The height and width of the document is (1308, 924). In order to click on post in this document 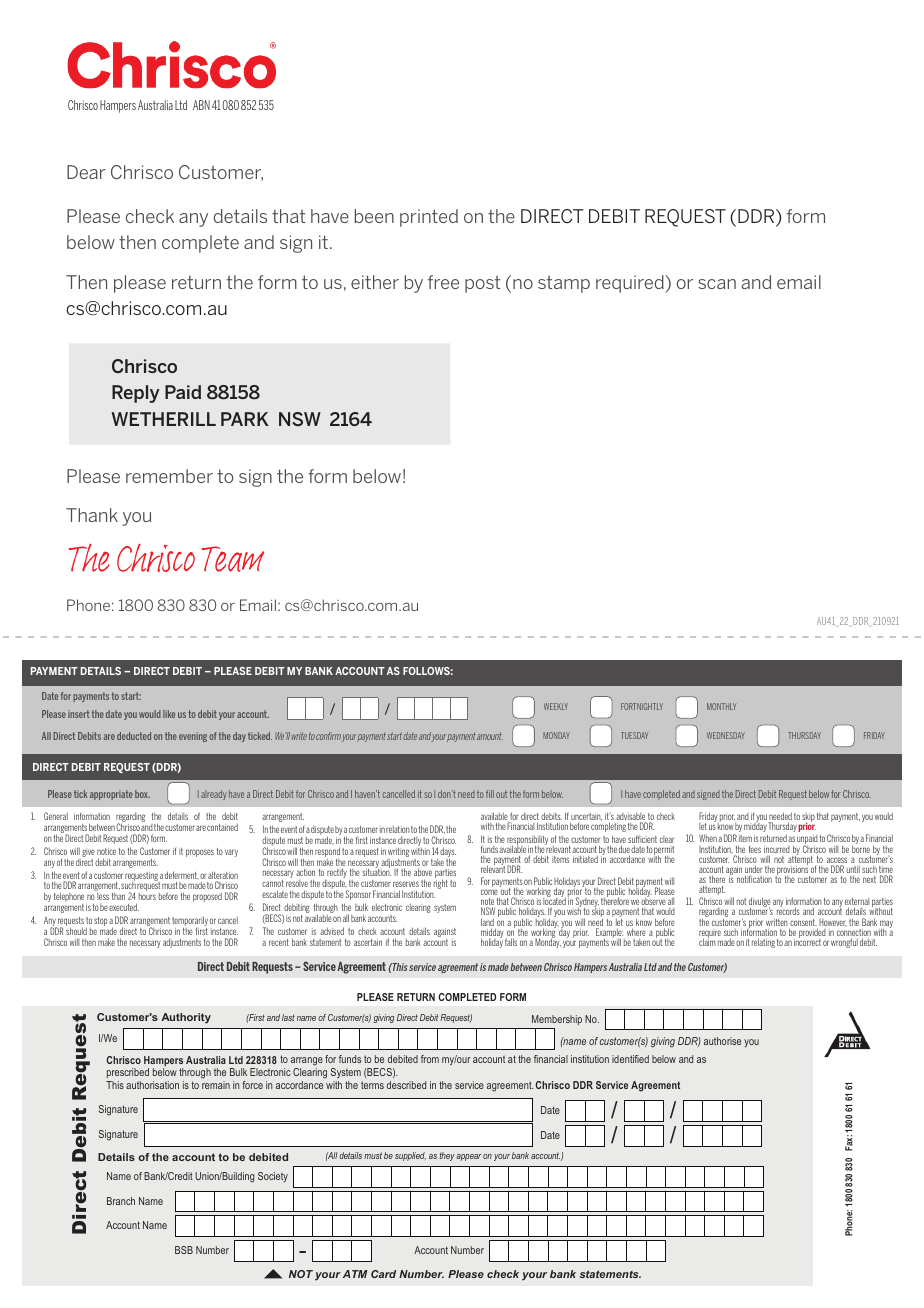, I will do `click(482, 284)`.
